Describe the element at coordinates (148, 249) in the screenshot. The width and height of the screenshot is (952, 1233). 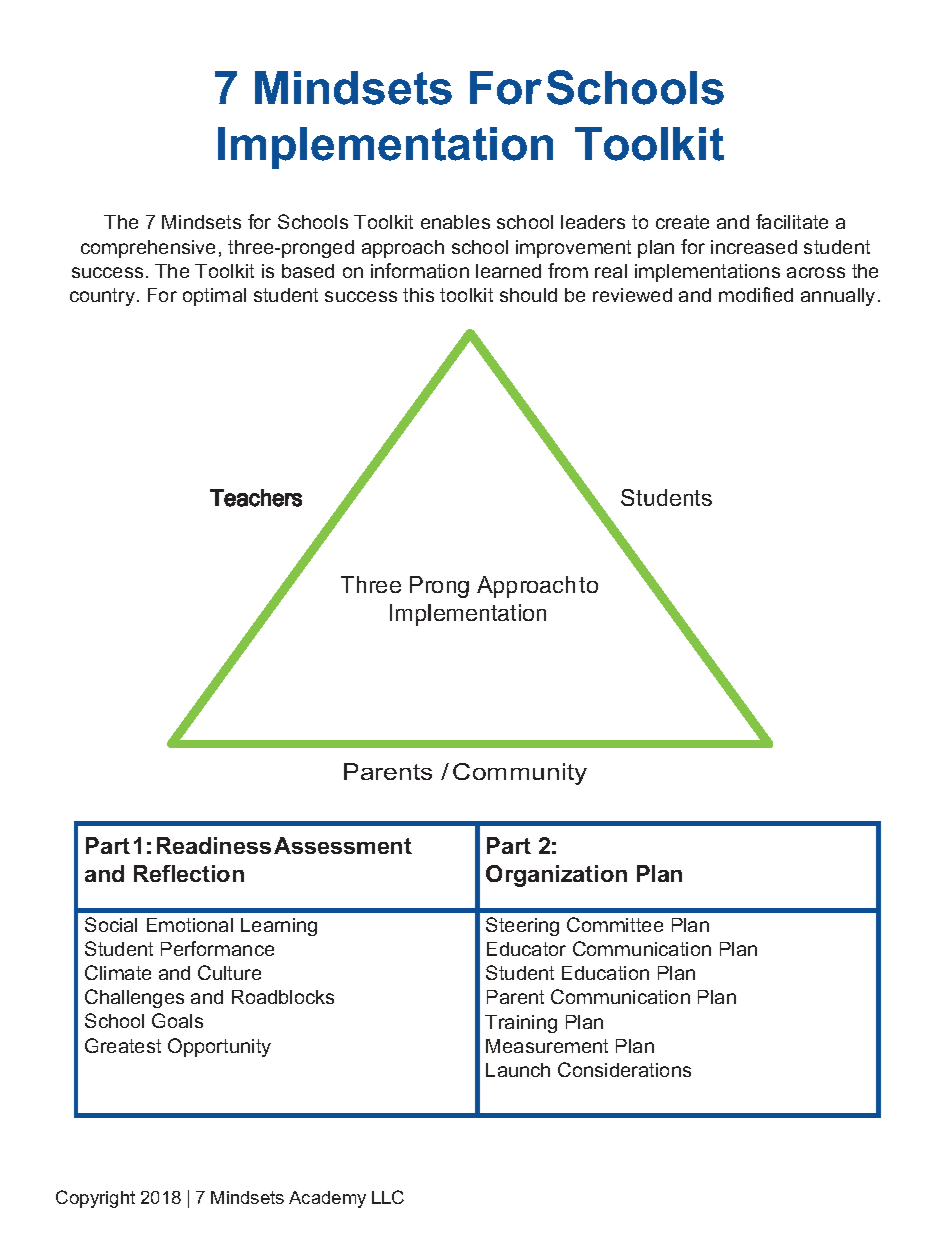
I see `comprehensive` at that location.
